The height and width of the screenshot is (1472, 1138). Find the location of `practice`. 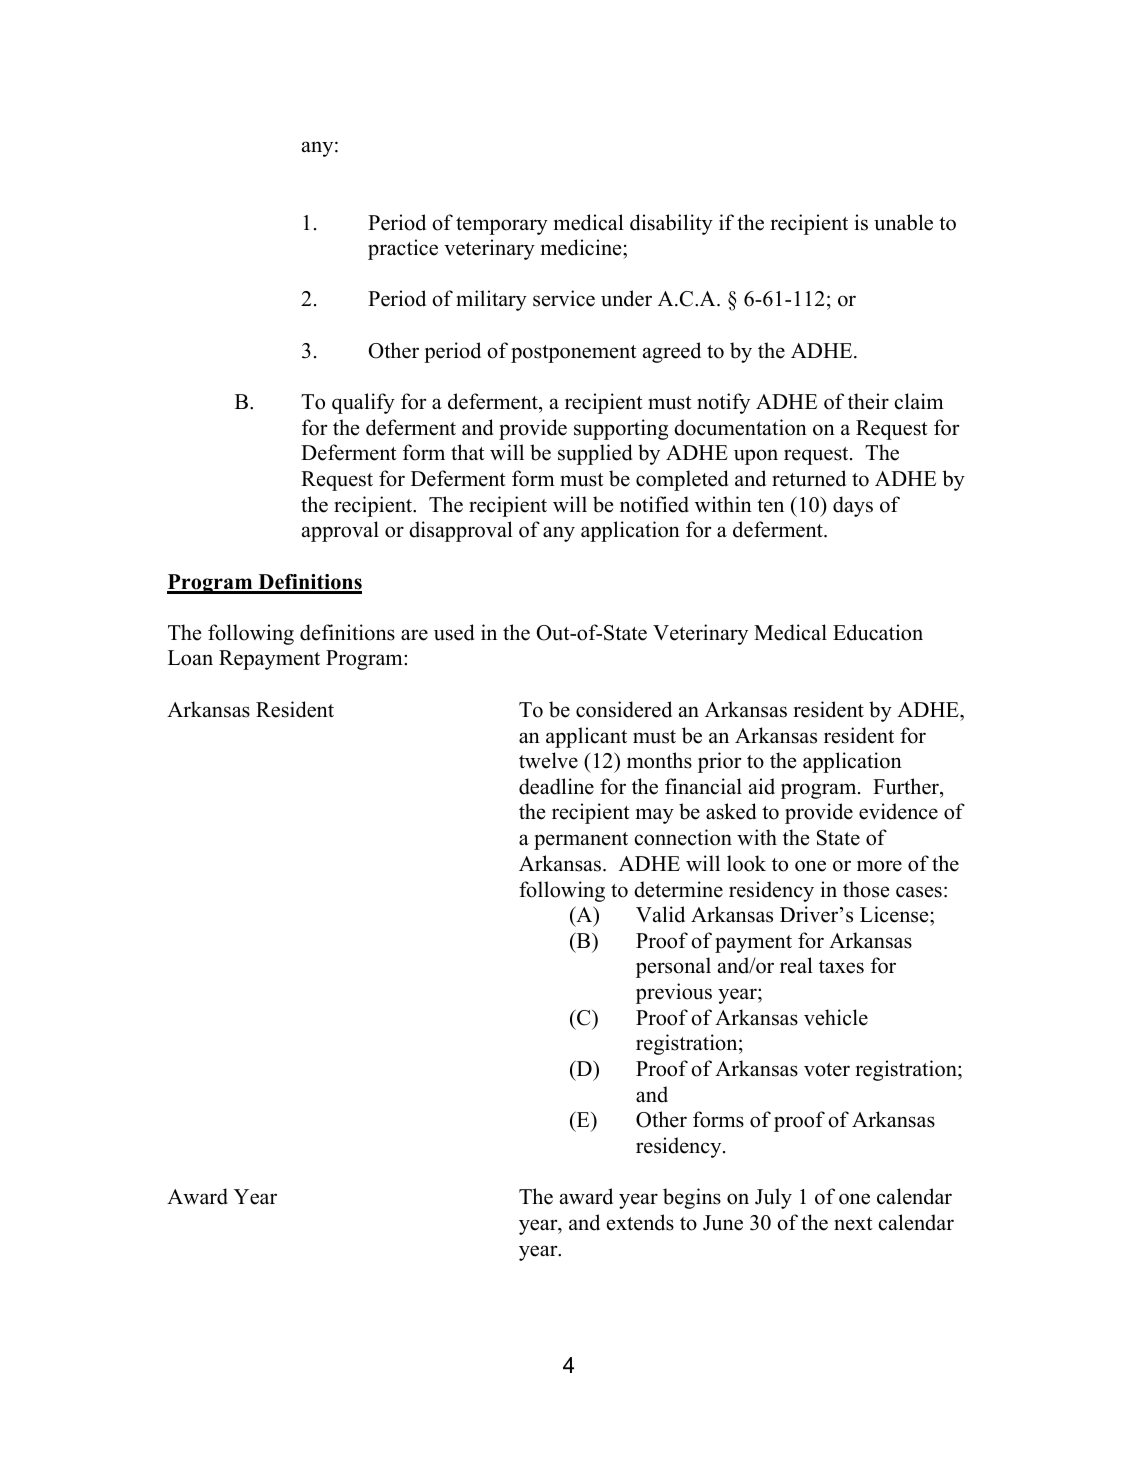

practice is located at coordinates (403, 249).
